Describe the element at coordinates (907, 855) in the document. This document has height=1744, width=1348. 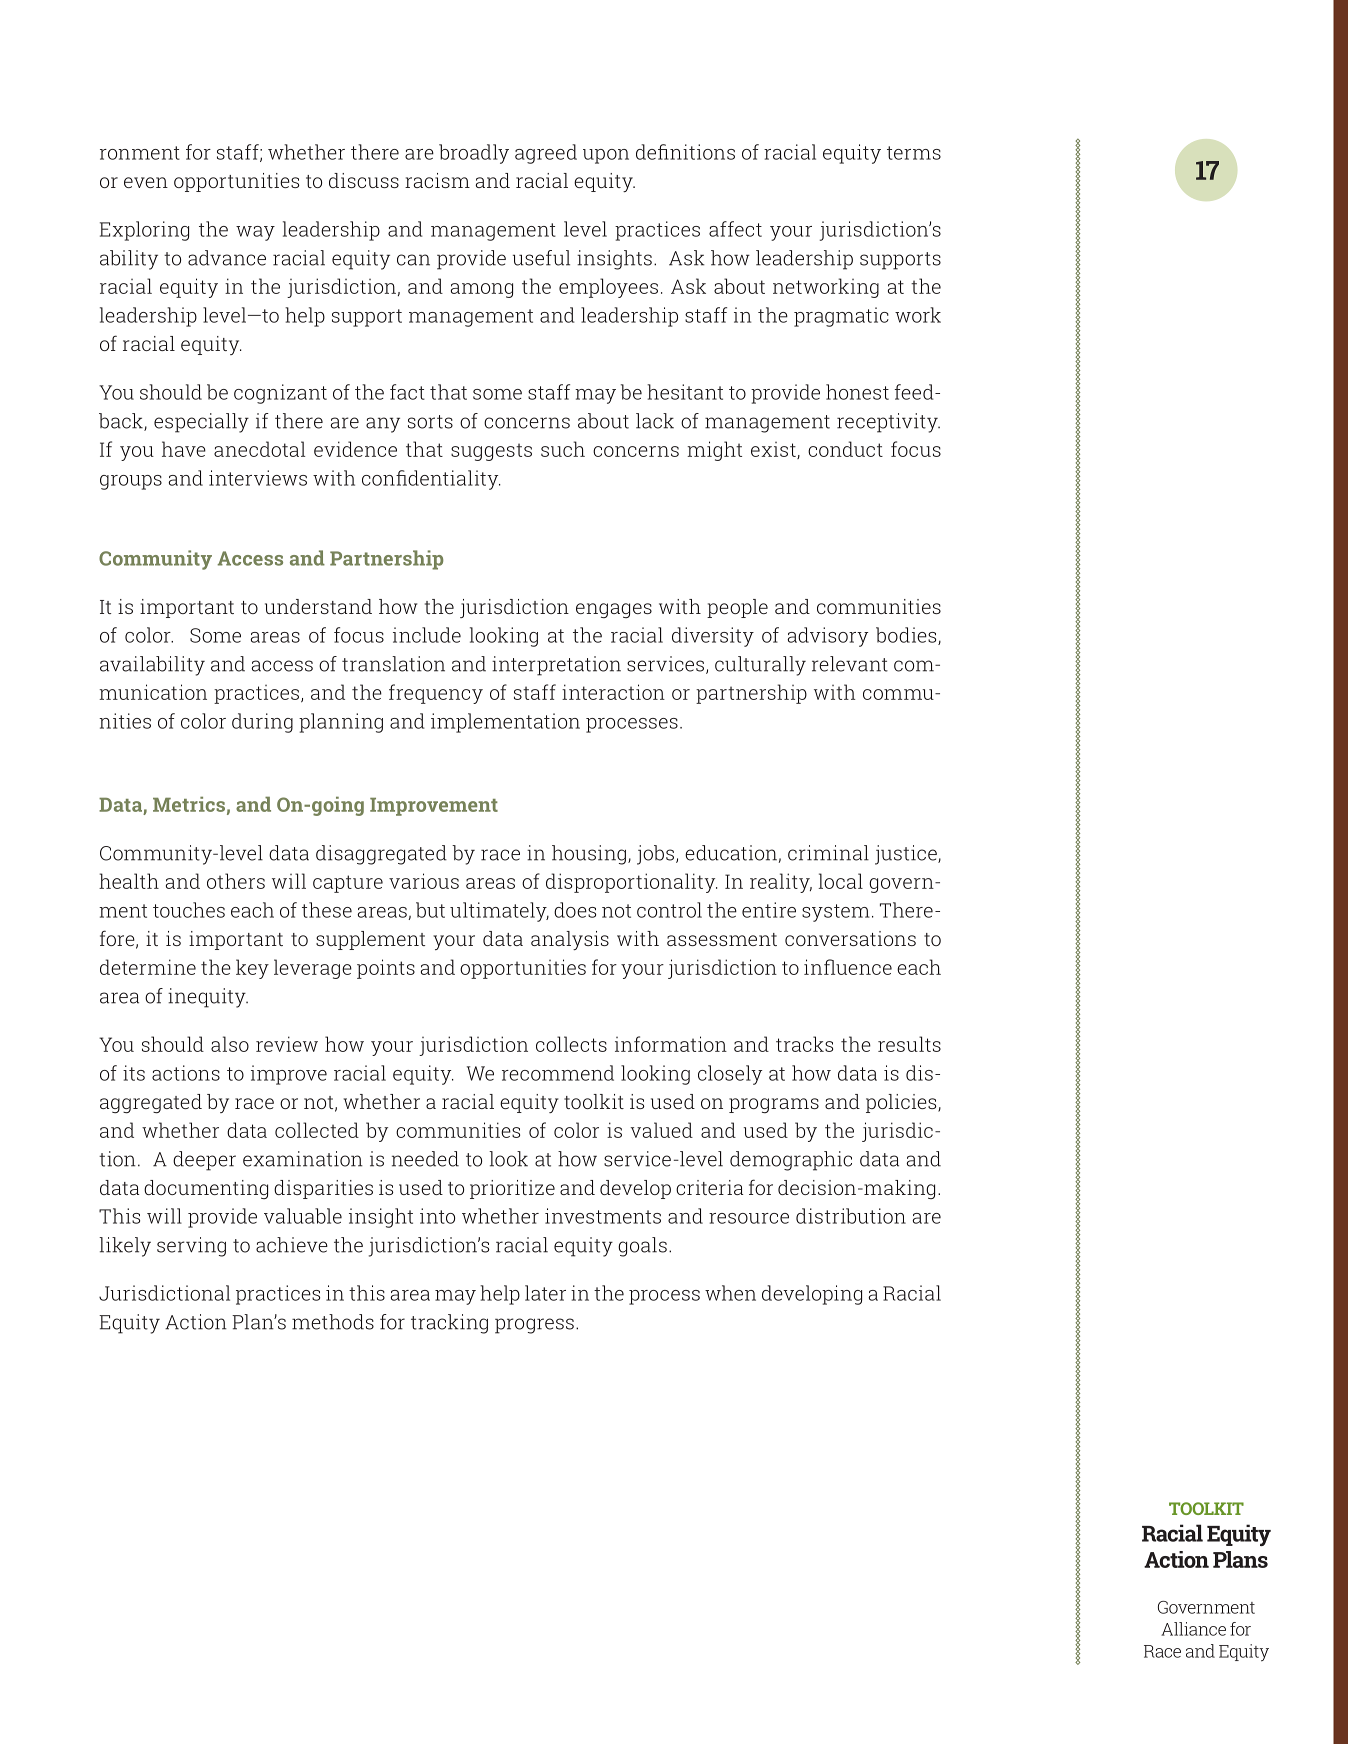
I see `justice` at that location.
